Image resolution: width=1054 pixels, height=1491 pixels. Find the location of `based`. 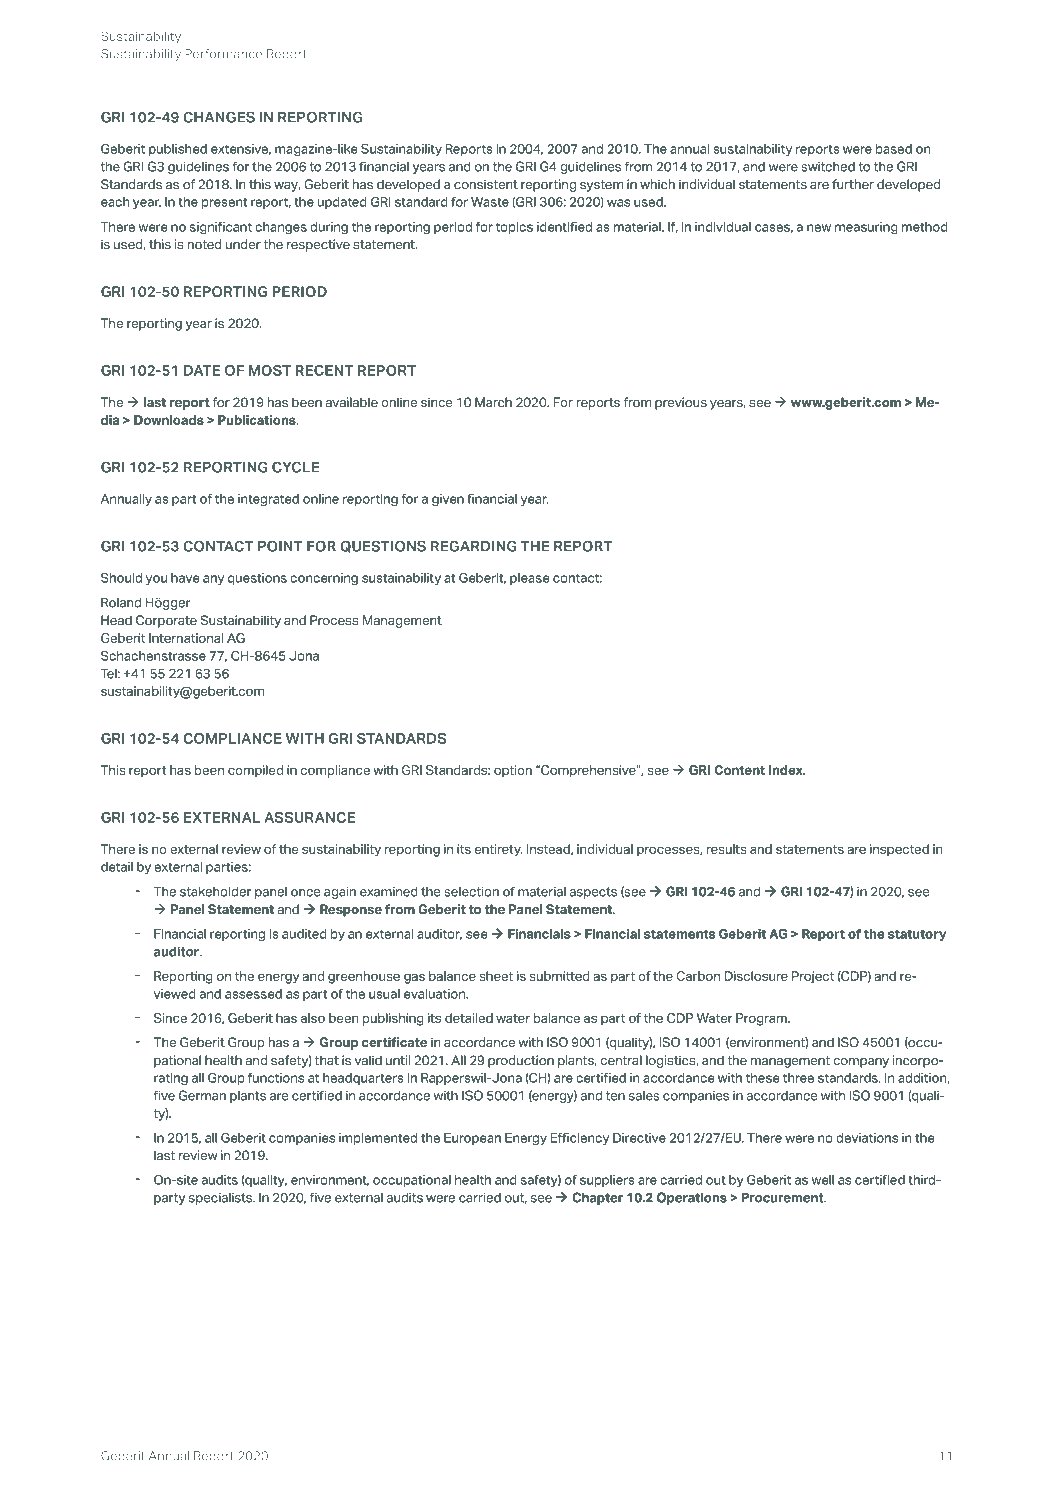

based is located at coordinates (894, 149).
